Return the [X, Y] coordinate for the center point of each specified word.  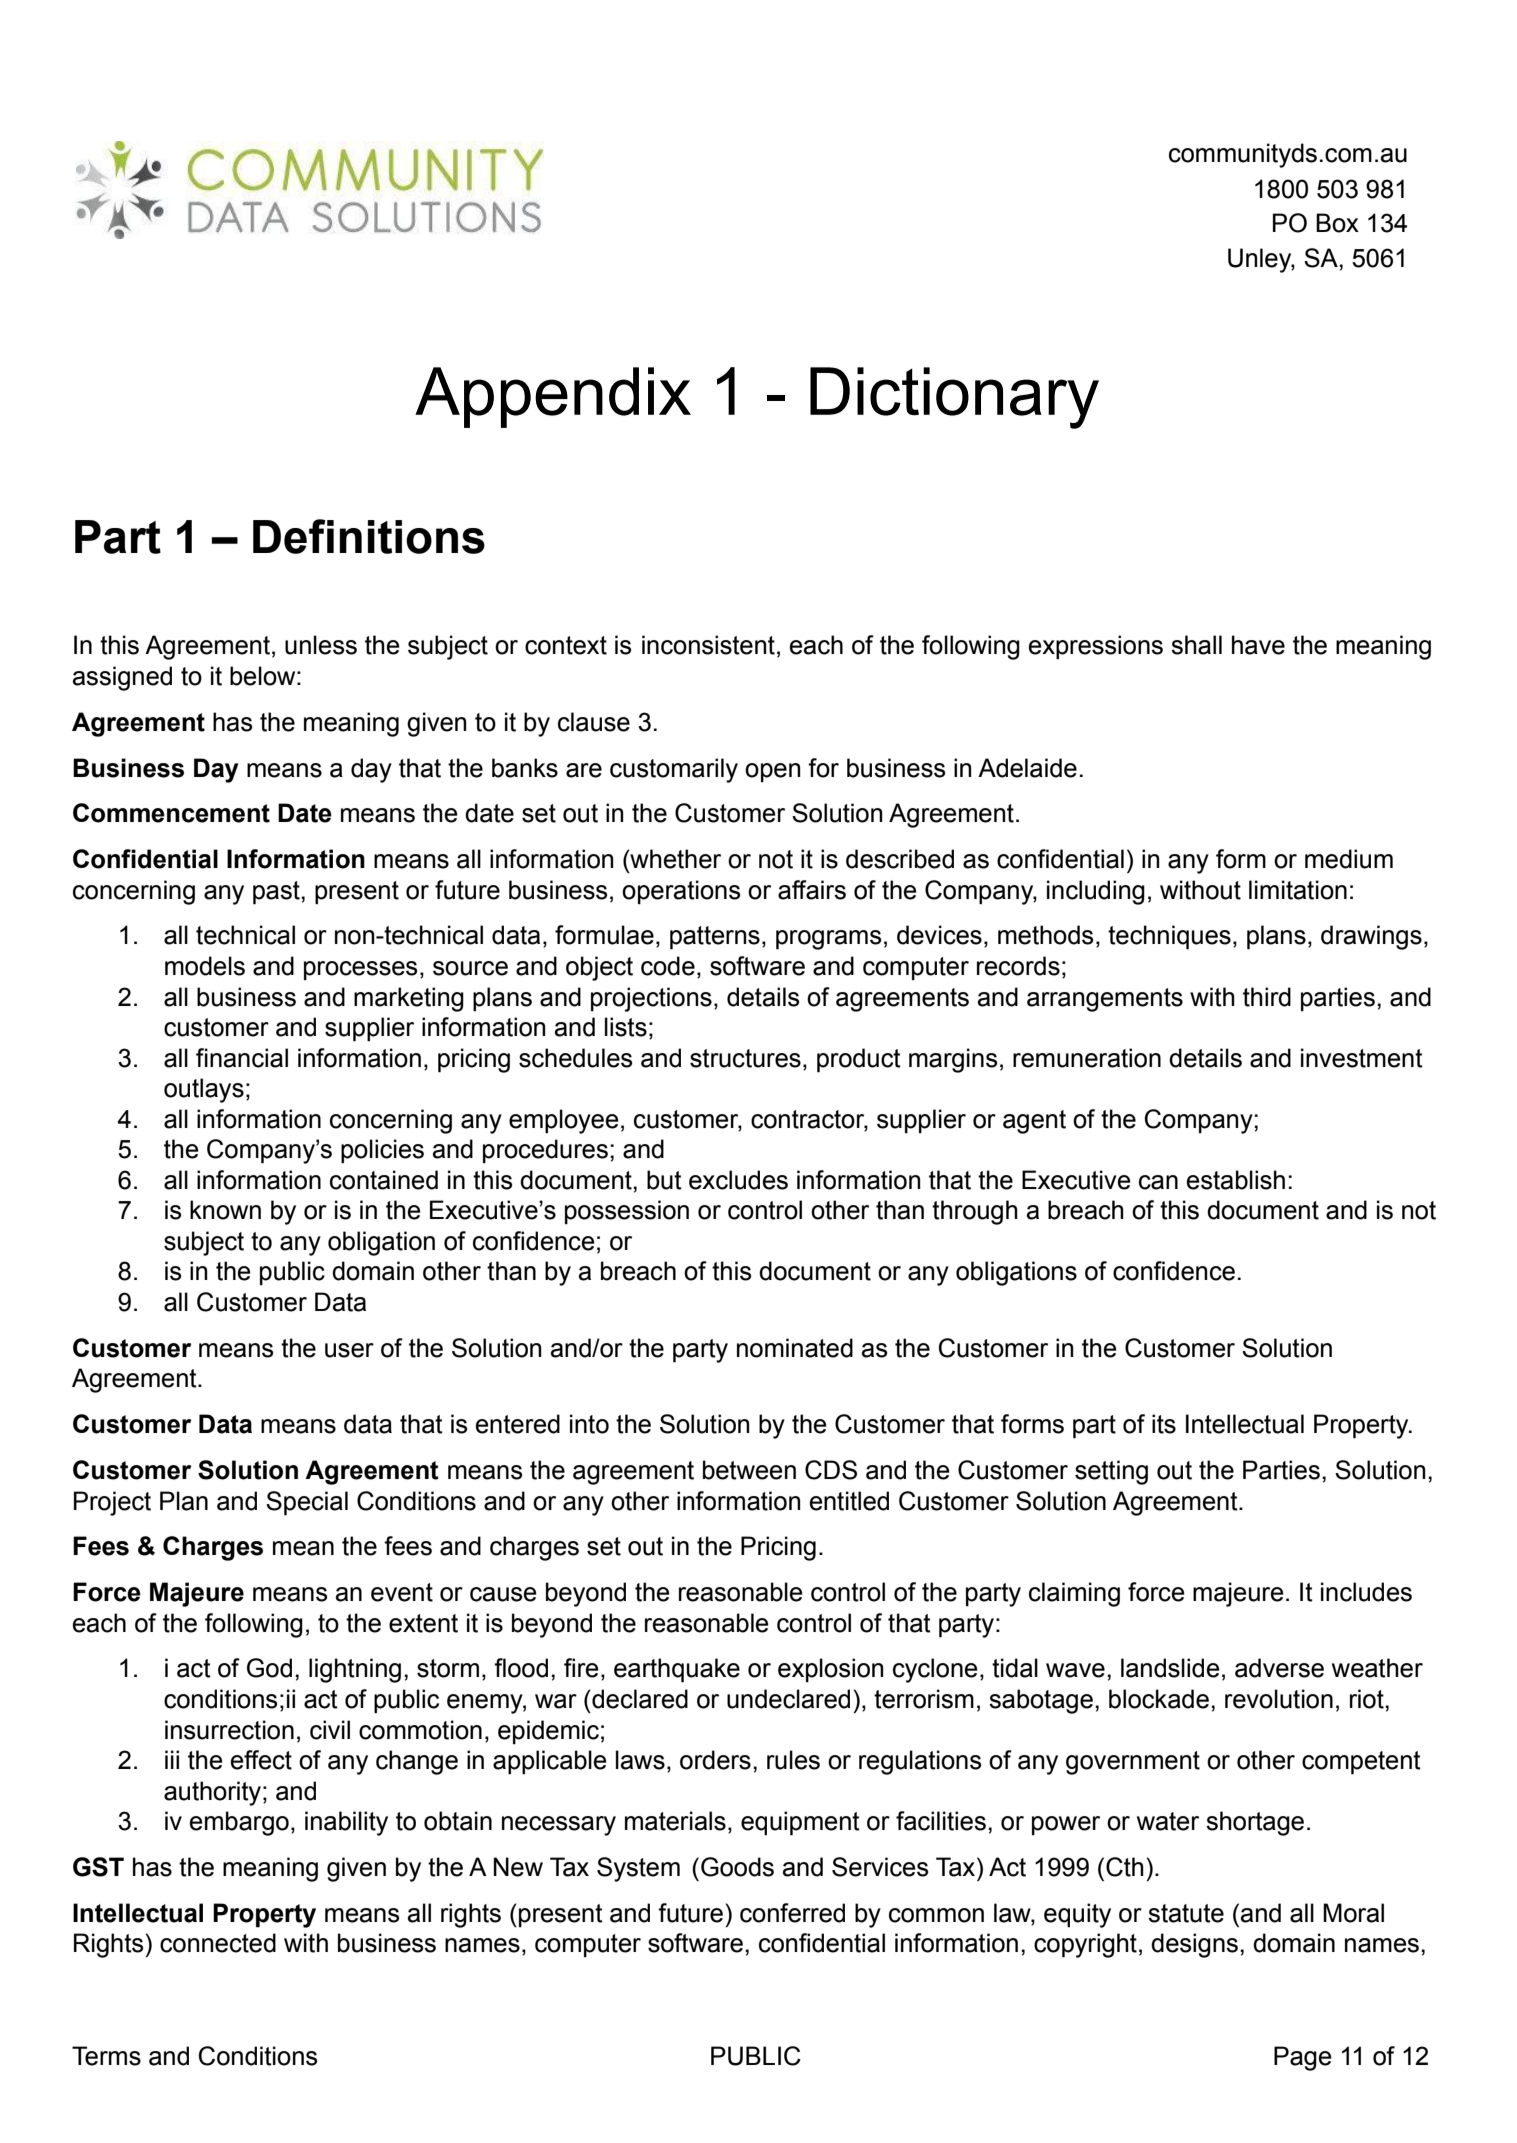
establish [1236, 1180]
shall [1196, 645]
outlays [204, 1090]
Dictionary [954, 398]
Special [307, 1503]
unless [321, 645]
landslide [1170, 1668]
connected [218, 1943]
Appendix [553, 397]
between [749, 1470]
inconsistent [708, 645]
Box [1337, 223]
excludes [738, 1180]
